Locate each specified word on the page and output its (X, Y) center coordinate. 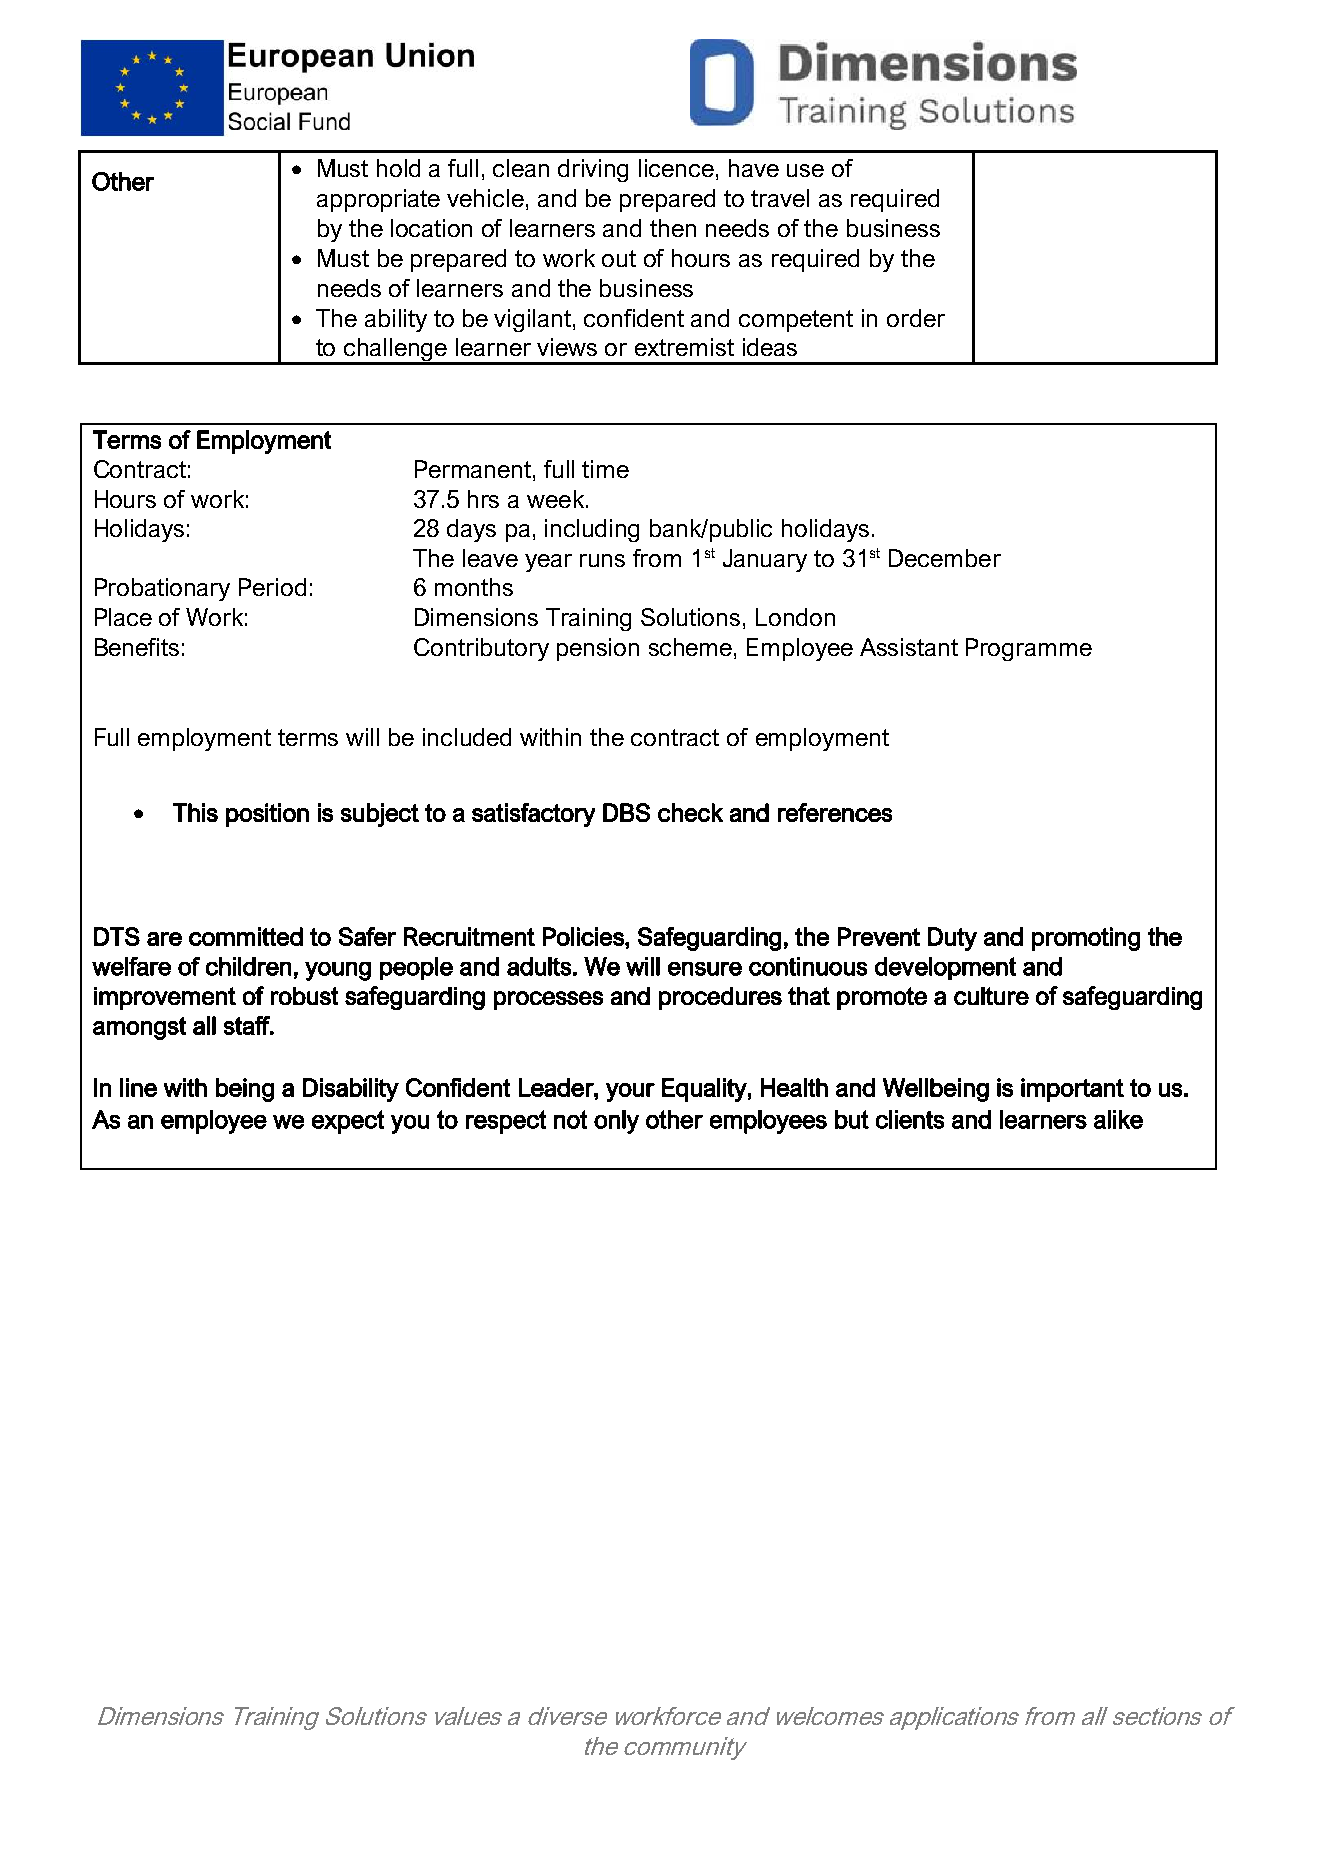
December (945, 558)
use (805, 170)
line (138, 1087)
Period (272, 587)
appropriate (378, 200)
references (835, 812)
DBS (626, 812)
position (267, 815)
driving (593, 170)
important (1072, 1090)
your (630, 1092)
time (605, 469)
